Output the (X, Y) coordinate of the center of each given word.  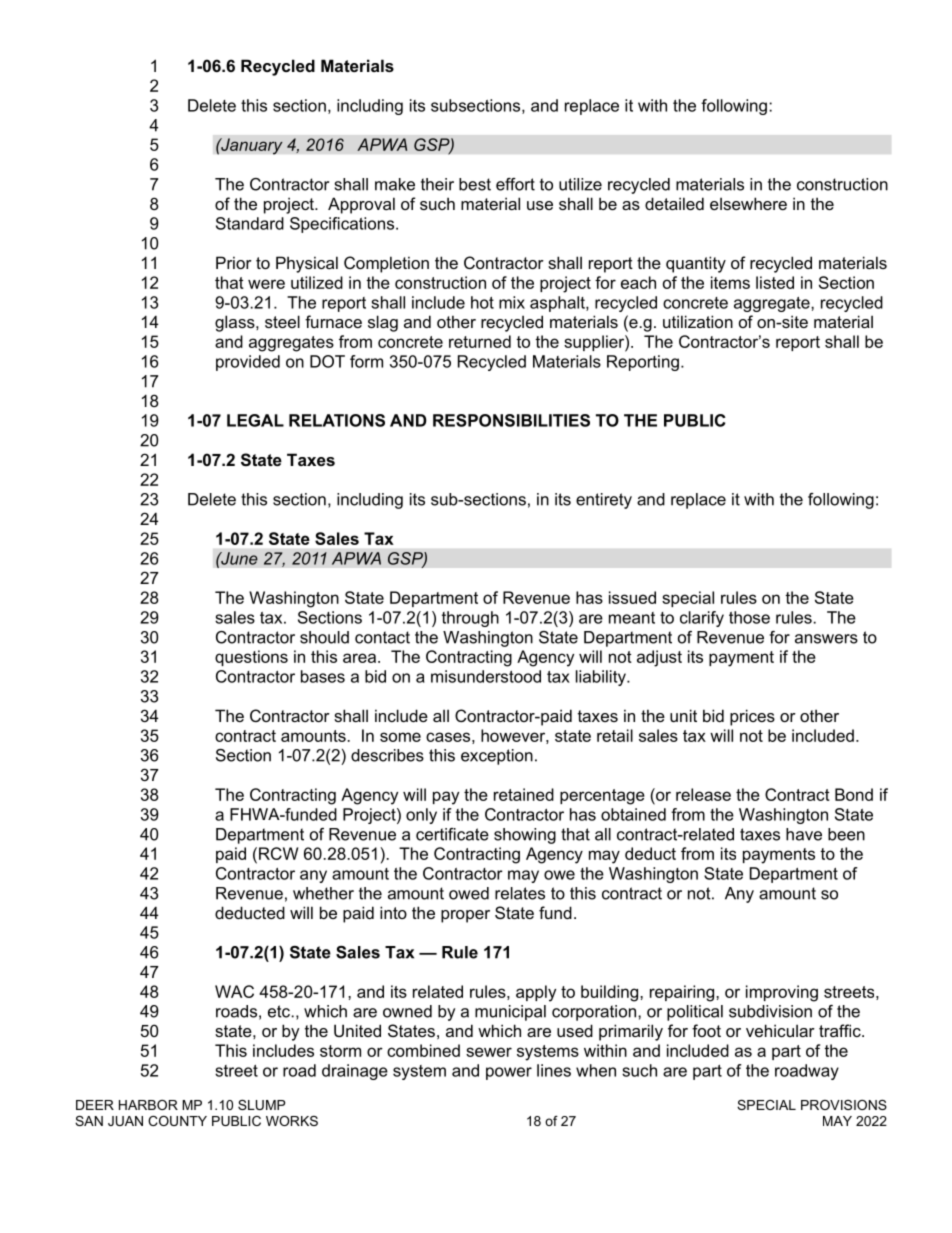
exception (497, 757)
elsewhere (748, 203)
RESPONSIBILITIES (511, 420)
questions (251, 658)
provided (248, 363)
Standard (250, 223)
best (475, 184)
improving (782, 993)
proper (465, 916)
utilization (698, 321)
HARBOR (148, 1105)
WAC (234, 991)
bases (323, 676)
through (470, 619)
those (749, 617)
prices (752, 717)
